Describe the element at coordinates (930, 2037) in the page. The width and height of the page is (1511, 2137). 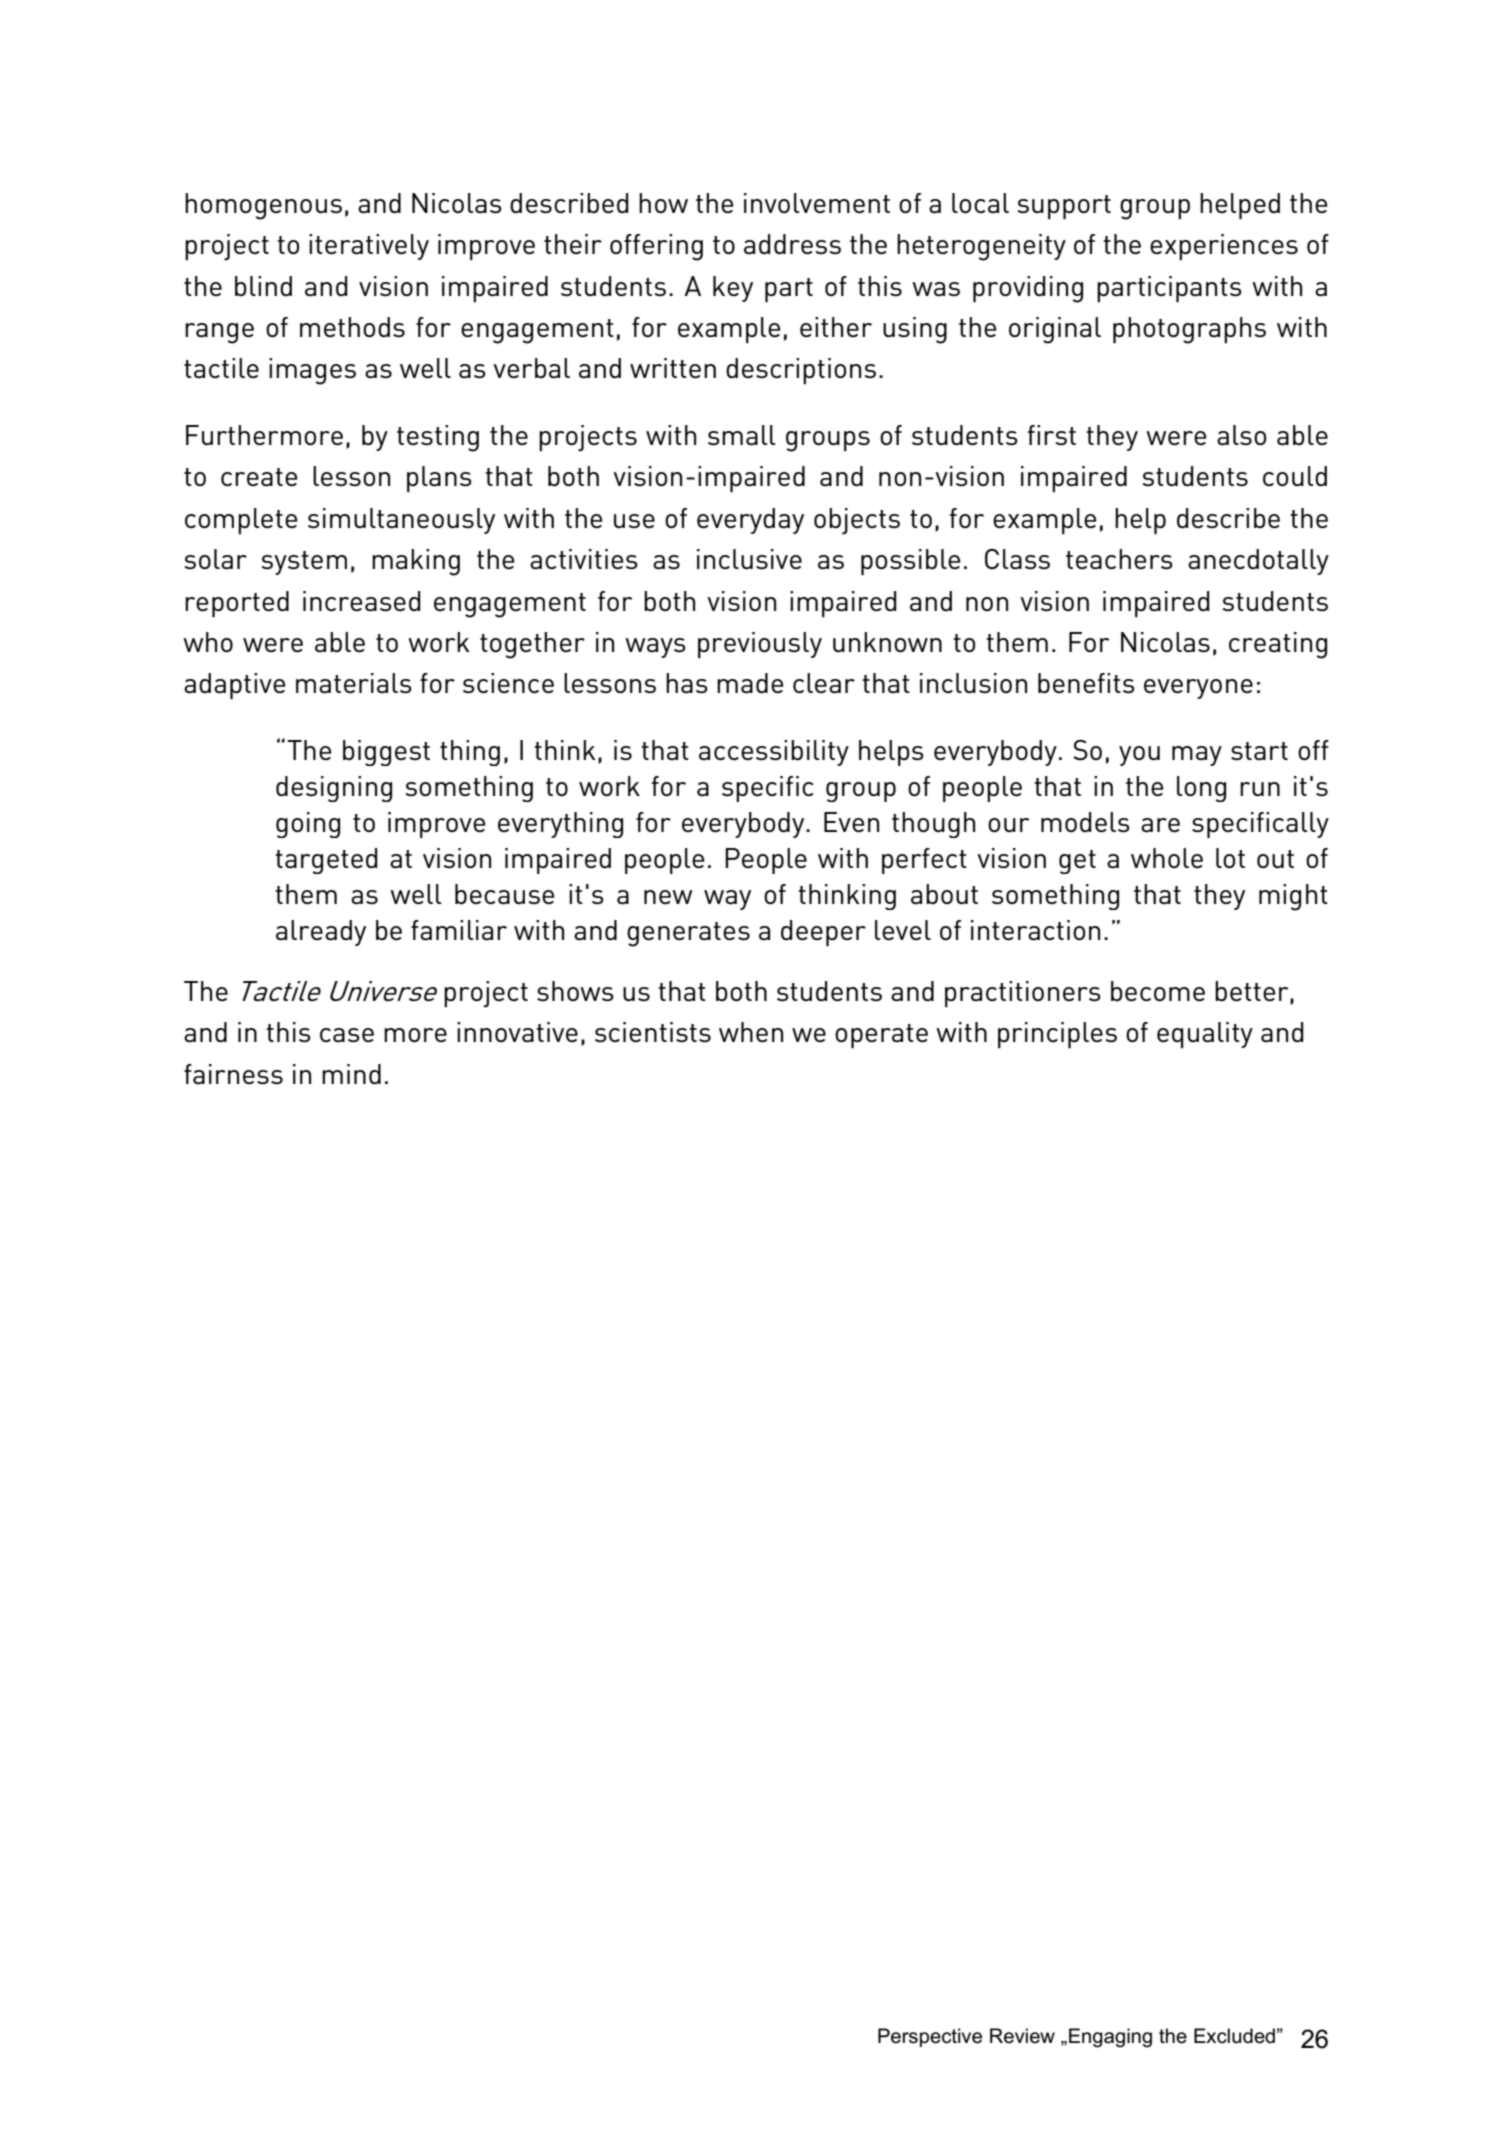
I see `Perspective` at that location.
